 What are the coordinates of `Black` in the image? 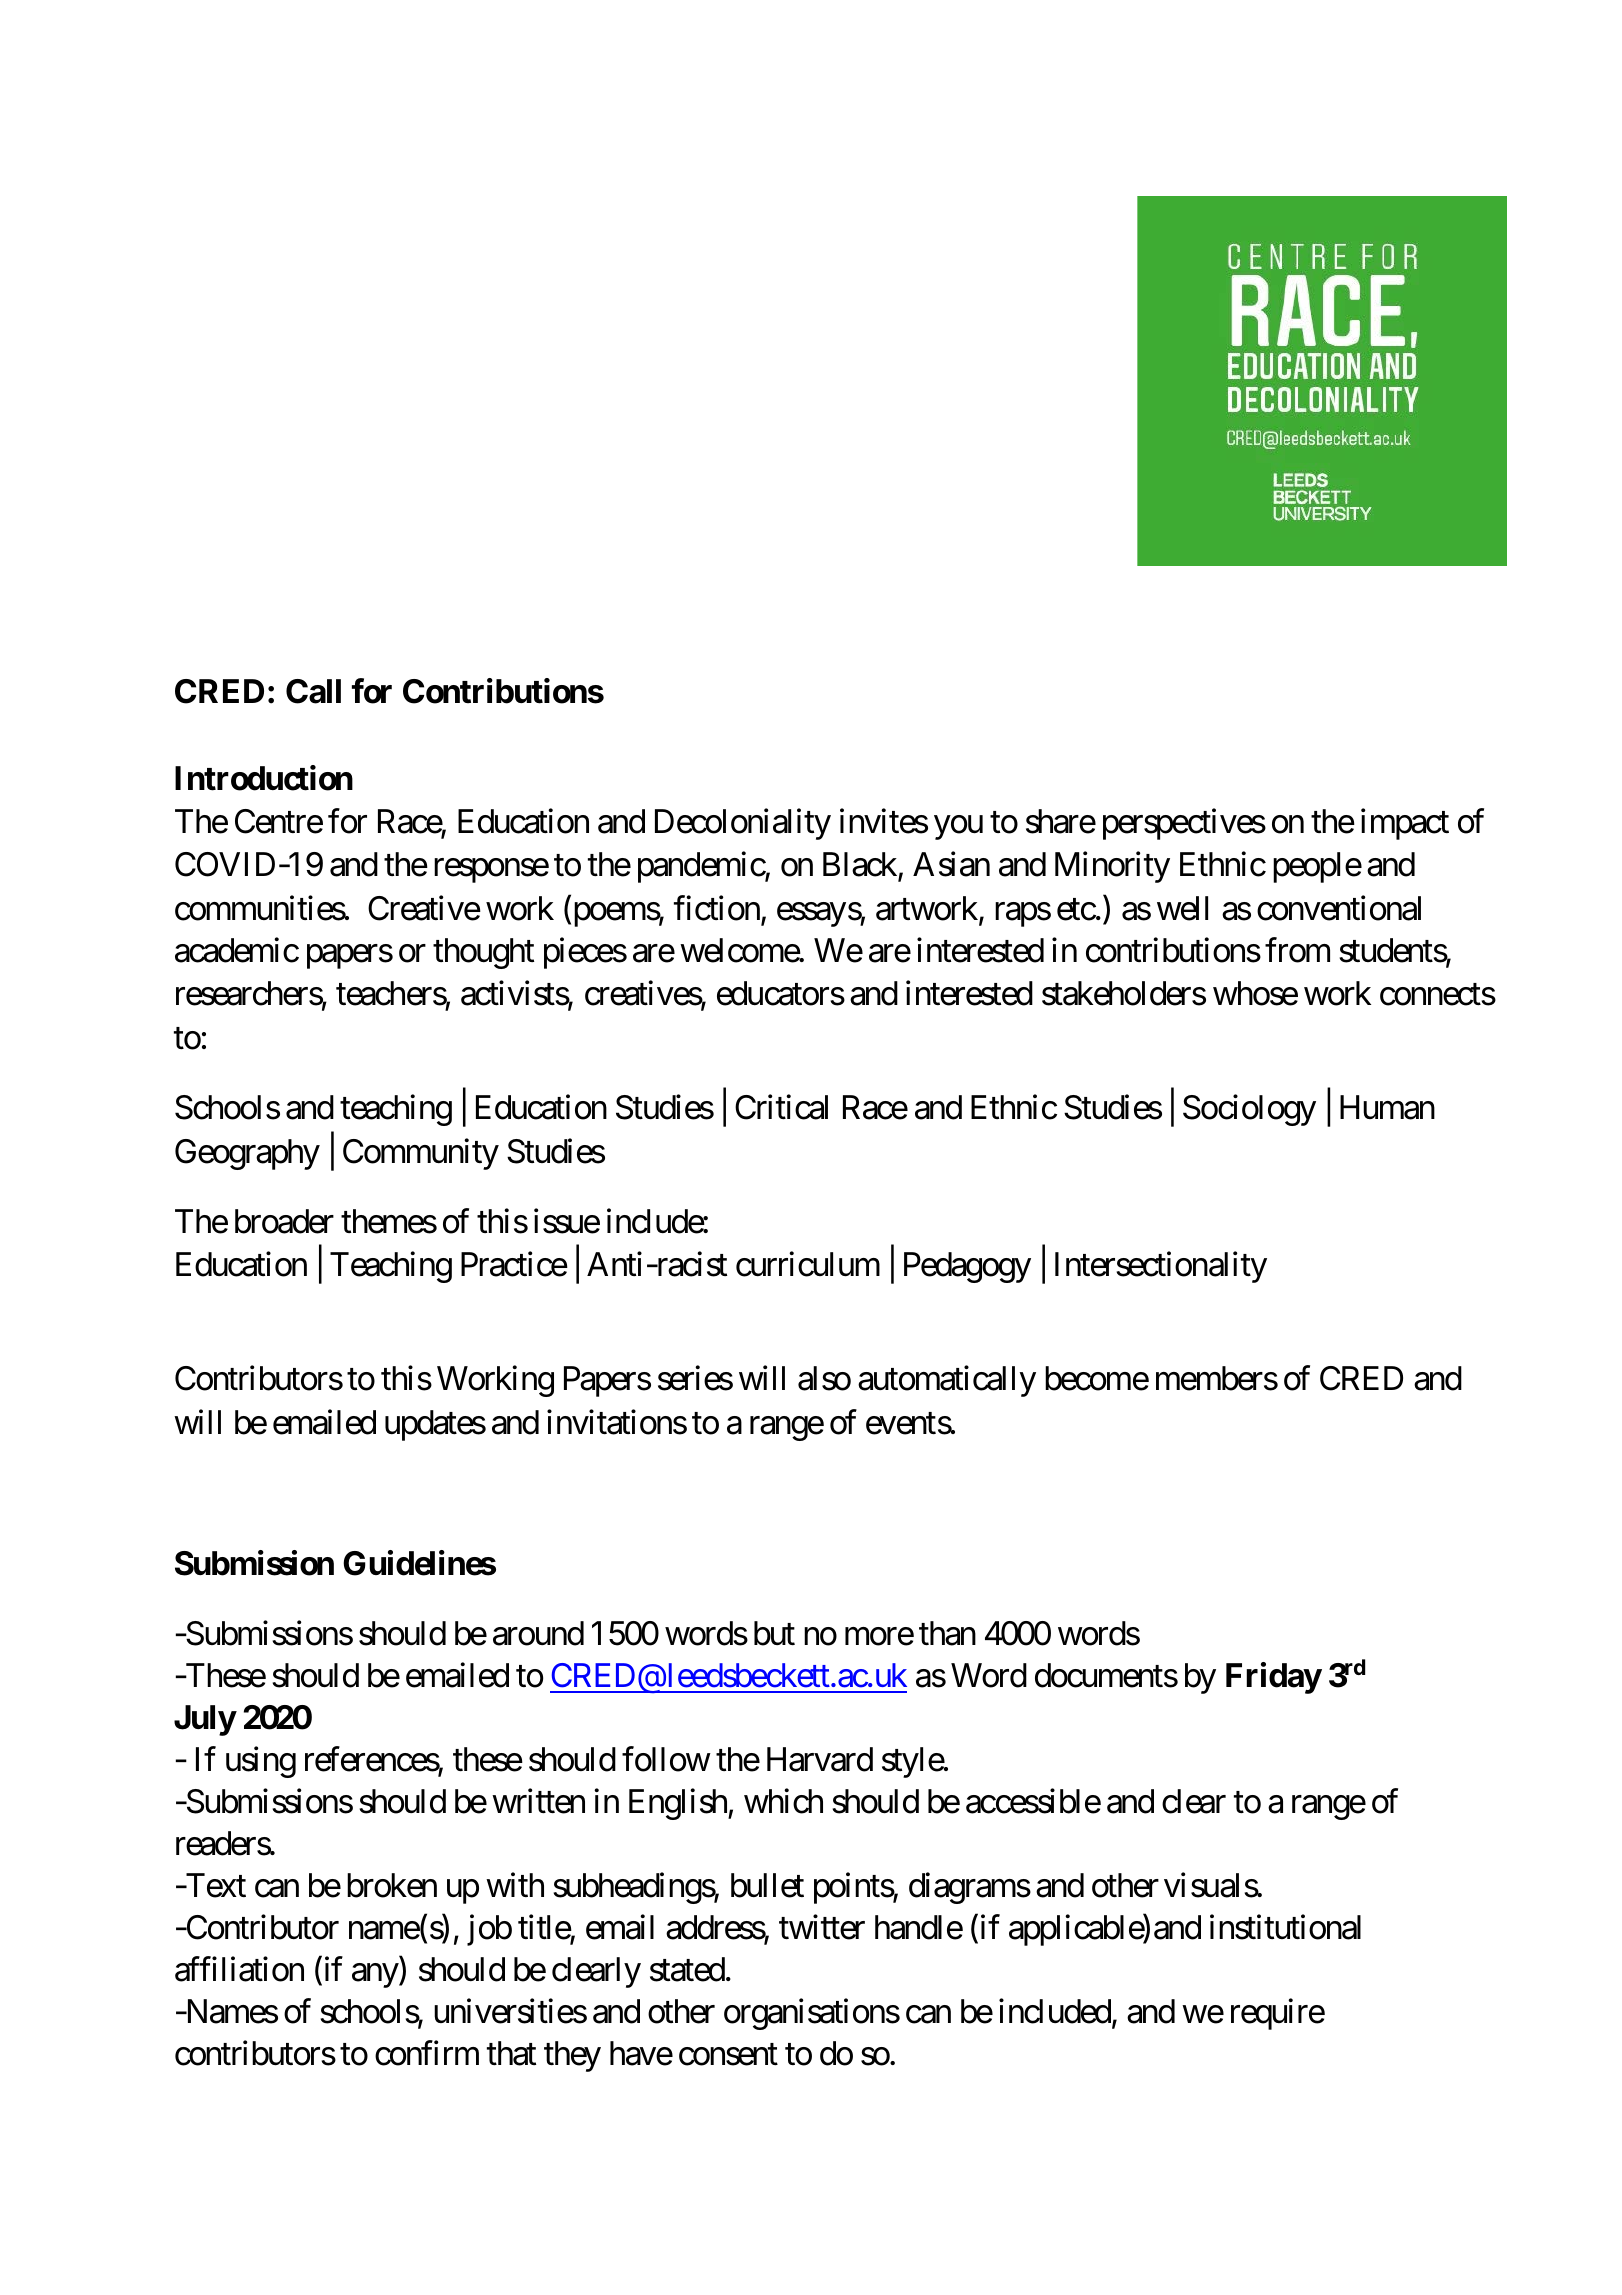 It's located at (861, 865).
